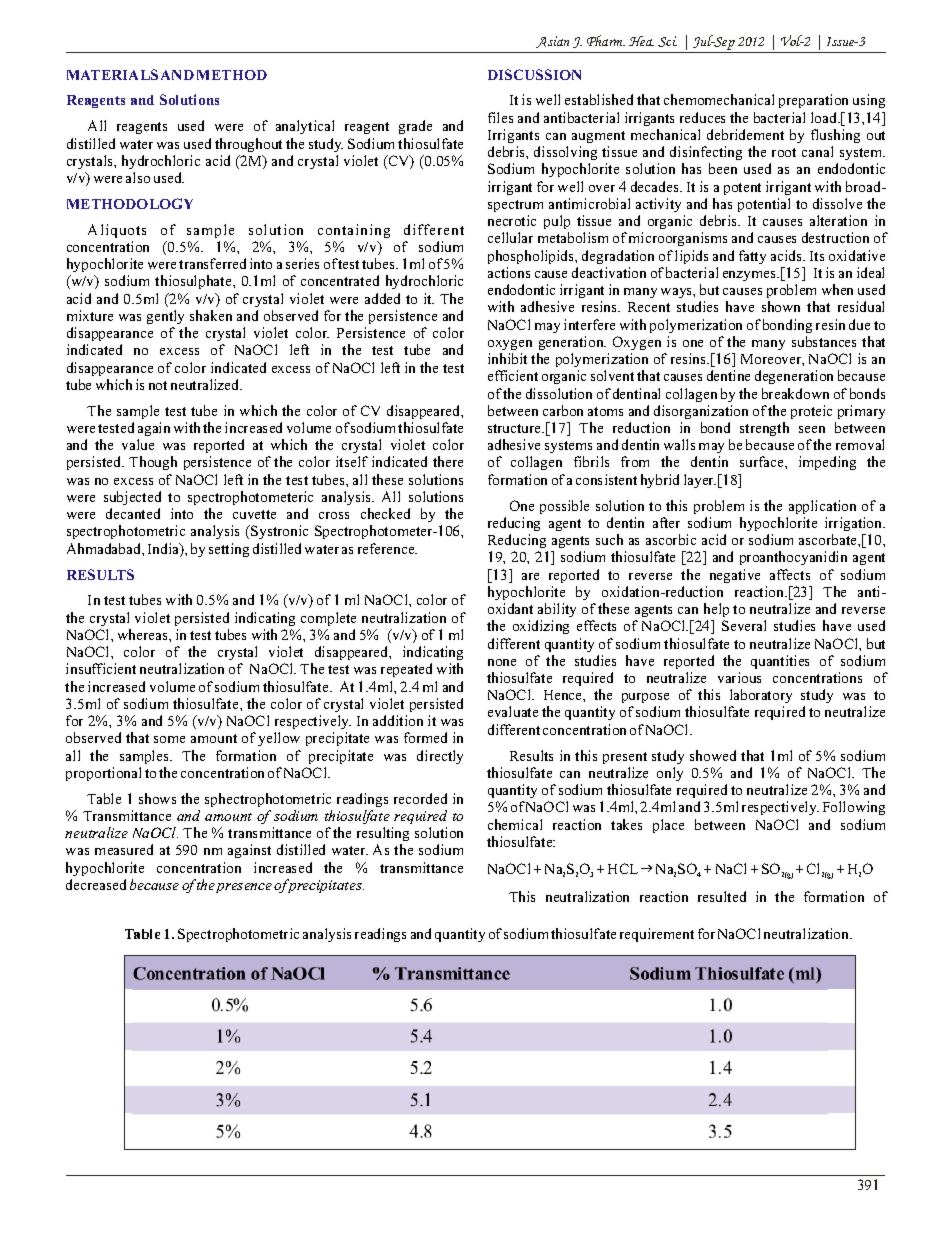  I want to click on MATERIALS, so click(112, 74).
